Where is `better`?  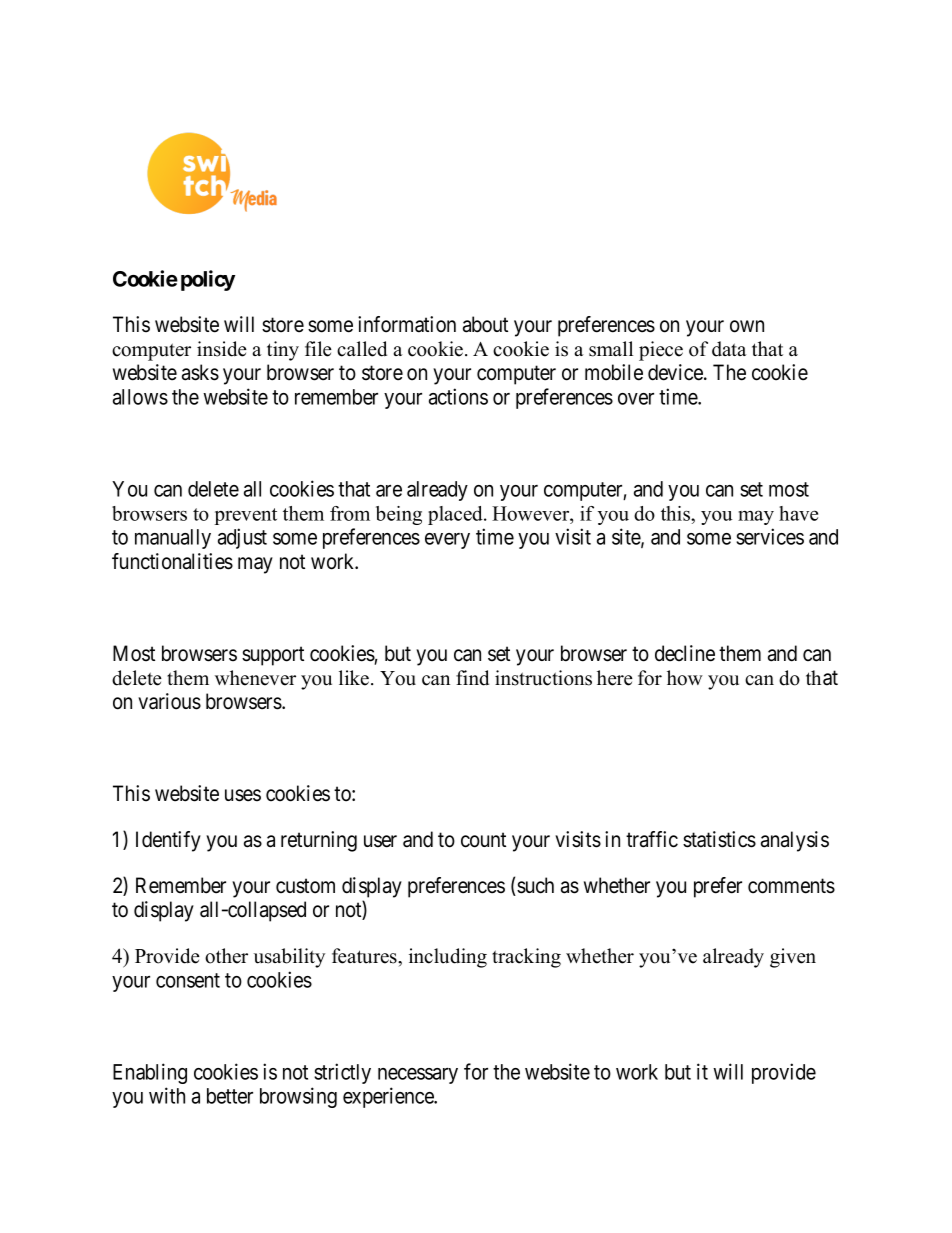
better is located at coordinates (230, 1096).
